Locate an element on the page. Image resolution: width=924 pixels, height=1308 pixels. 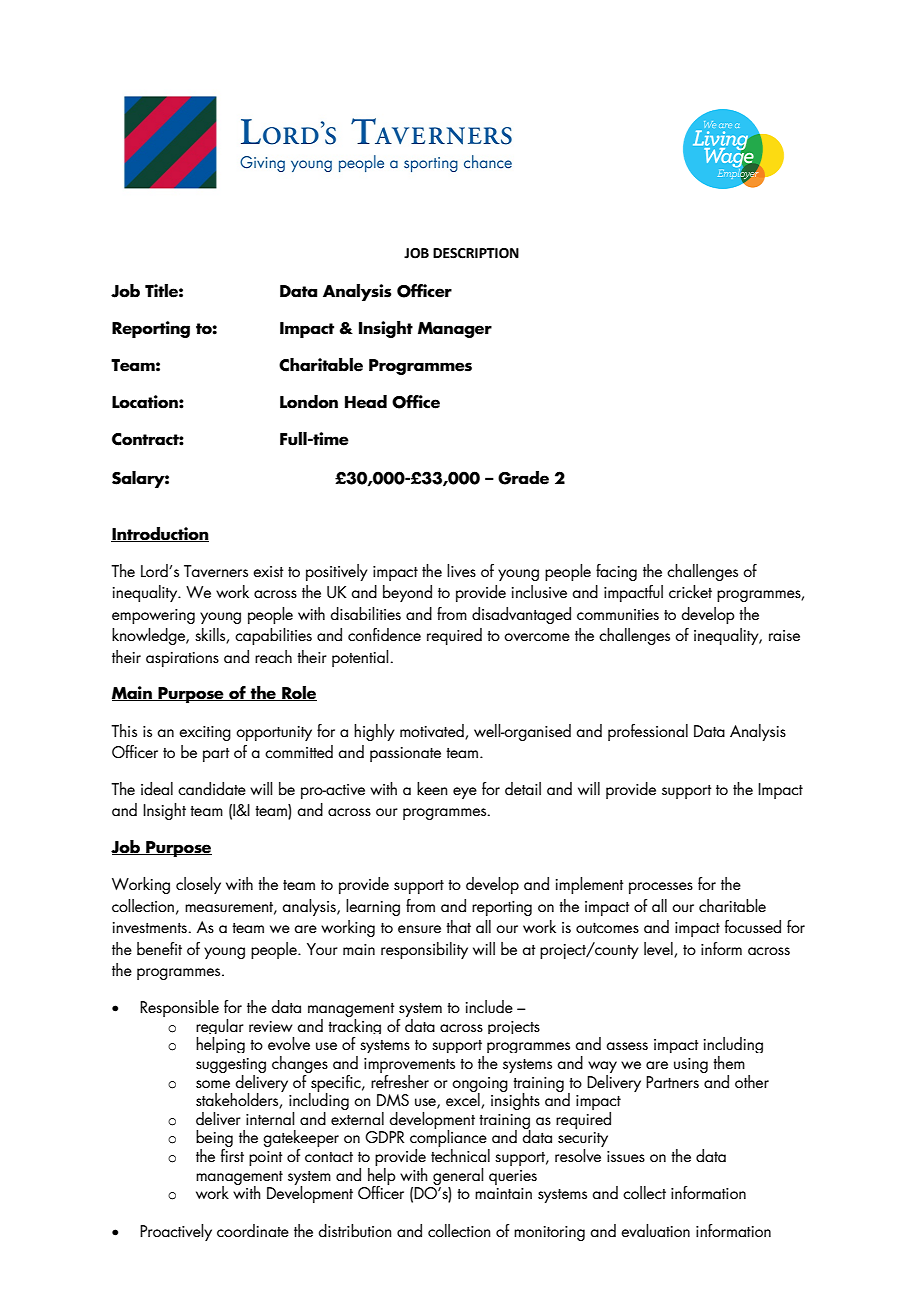
London is located at coordinates (309, 402).
